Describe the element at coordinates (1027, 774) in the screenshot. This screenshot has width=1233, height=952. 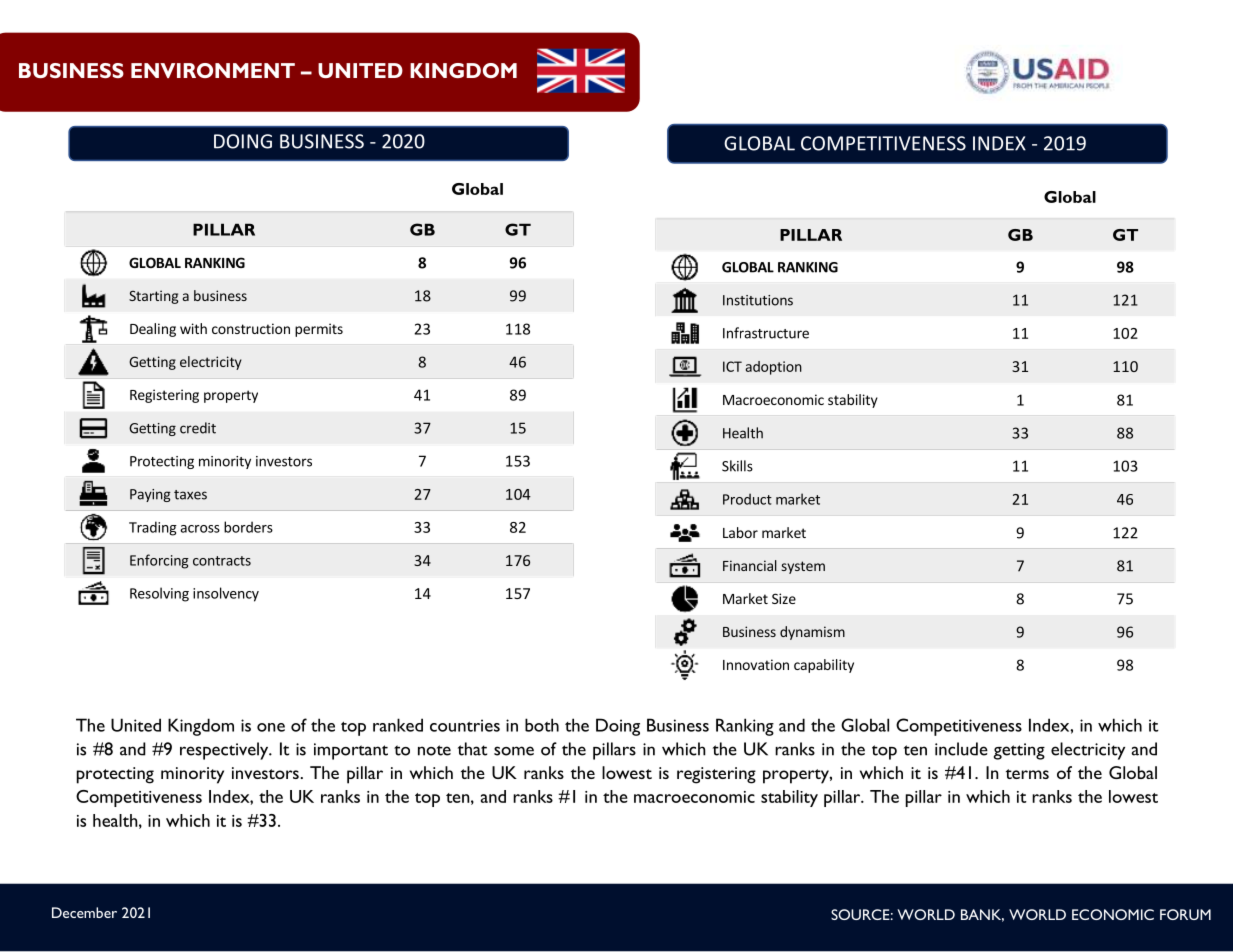
I see `terms` at that location.
